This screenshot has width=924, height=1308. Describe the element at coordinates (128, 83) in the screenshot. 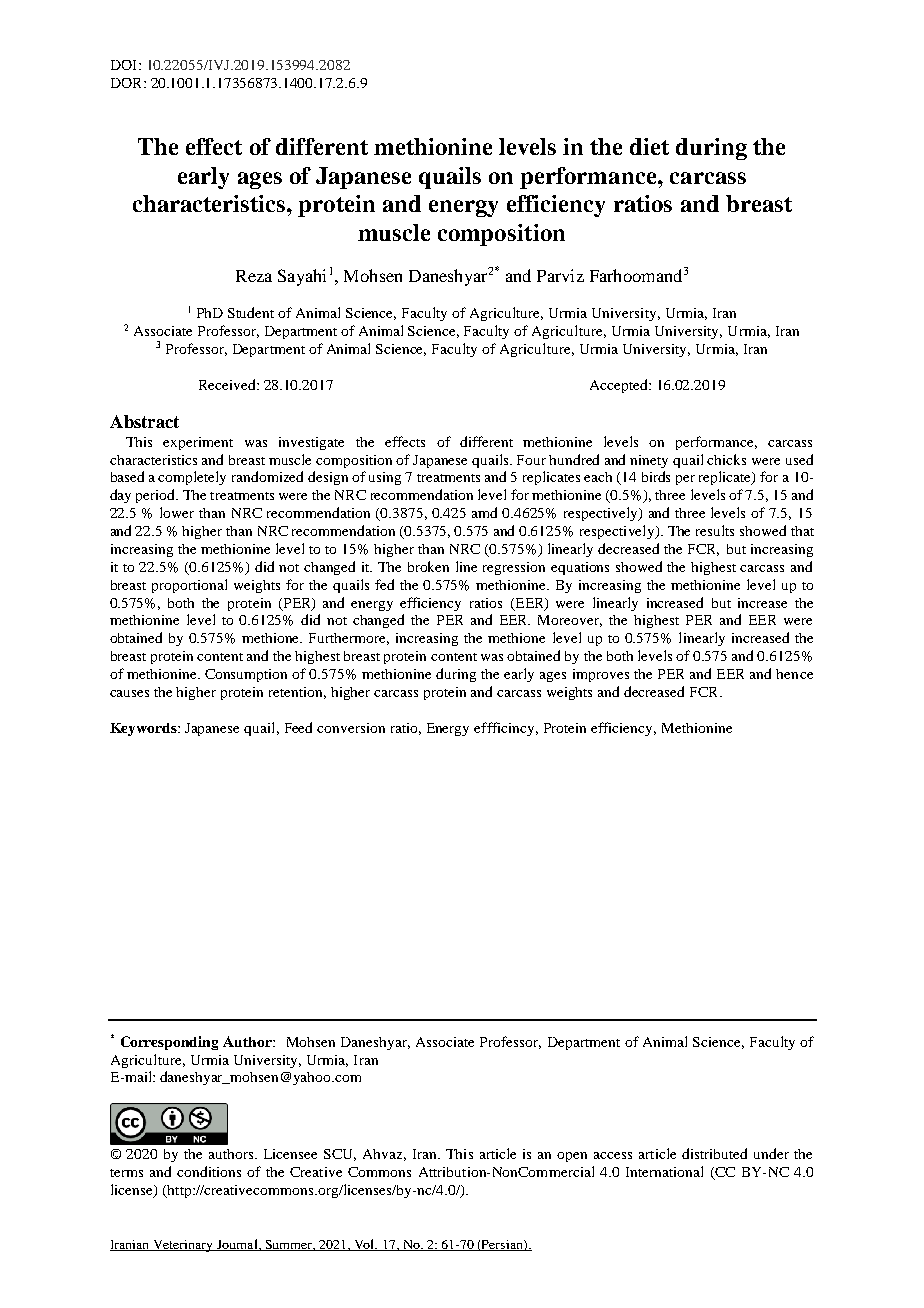

I see `DOR` at that location.
